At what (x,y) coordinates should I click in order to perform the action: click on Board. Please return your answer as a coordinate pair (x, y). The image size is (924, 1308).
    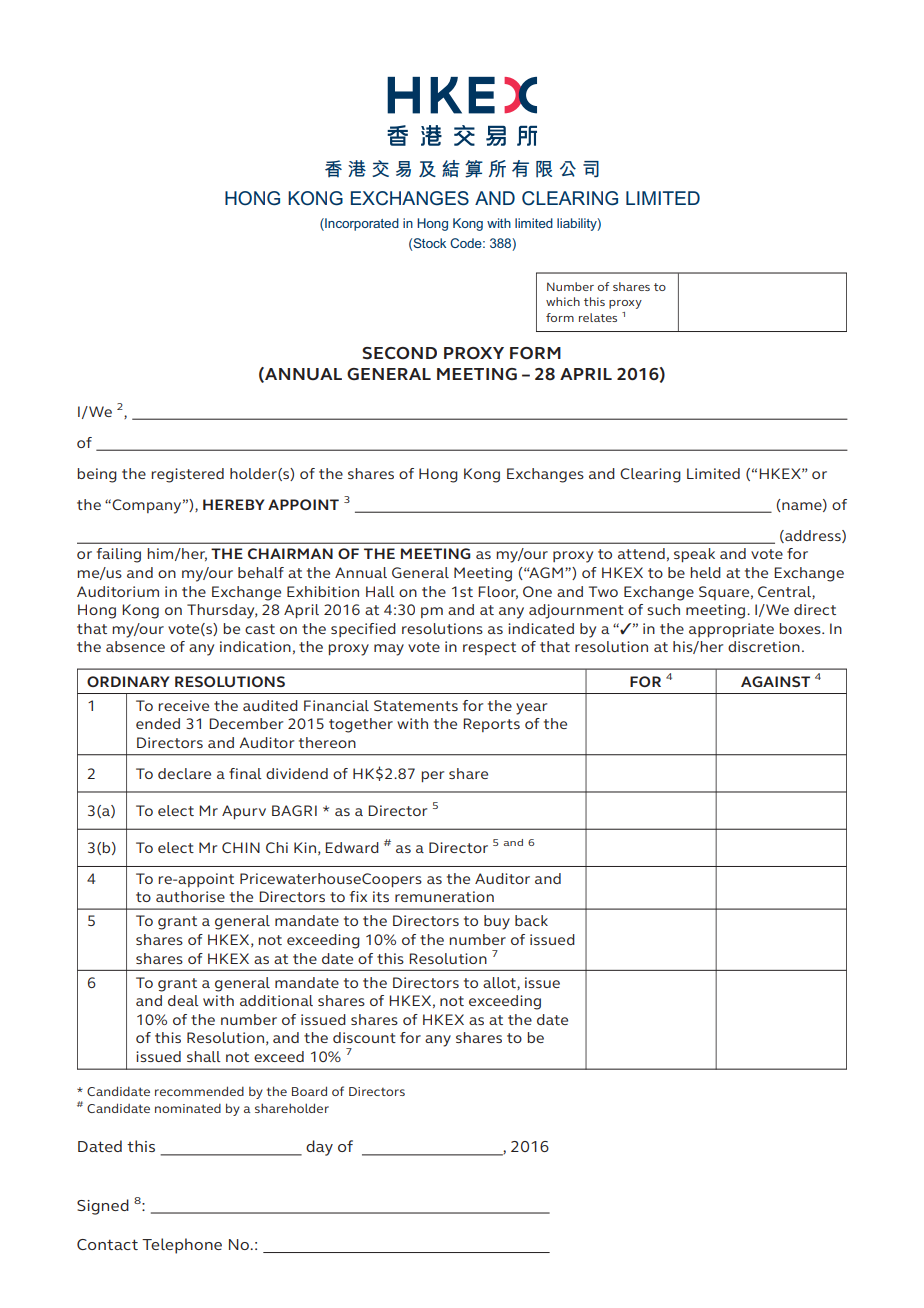
    Looking at the image, I should click on (309, 1091).
